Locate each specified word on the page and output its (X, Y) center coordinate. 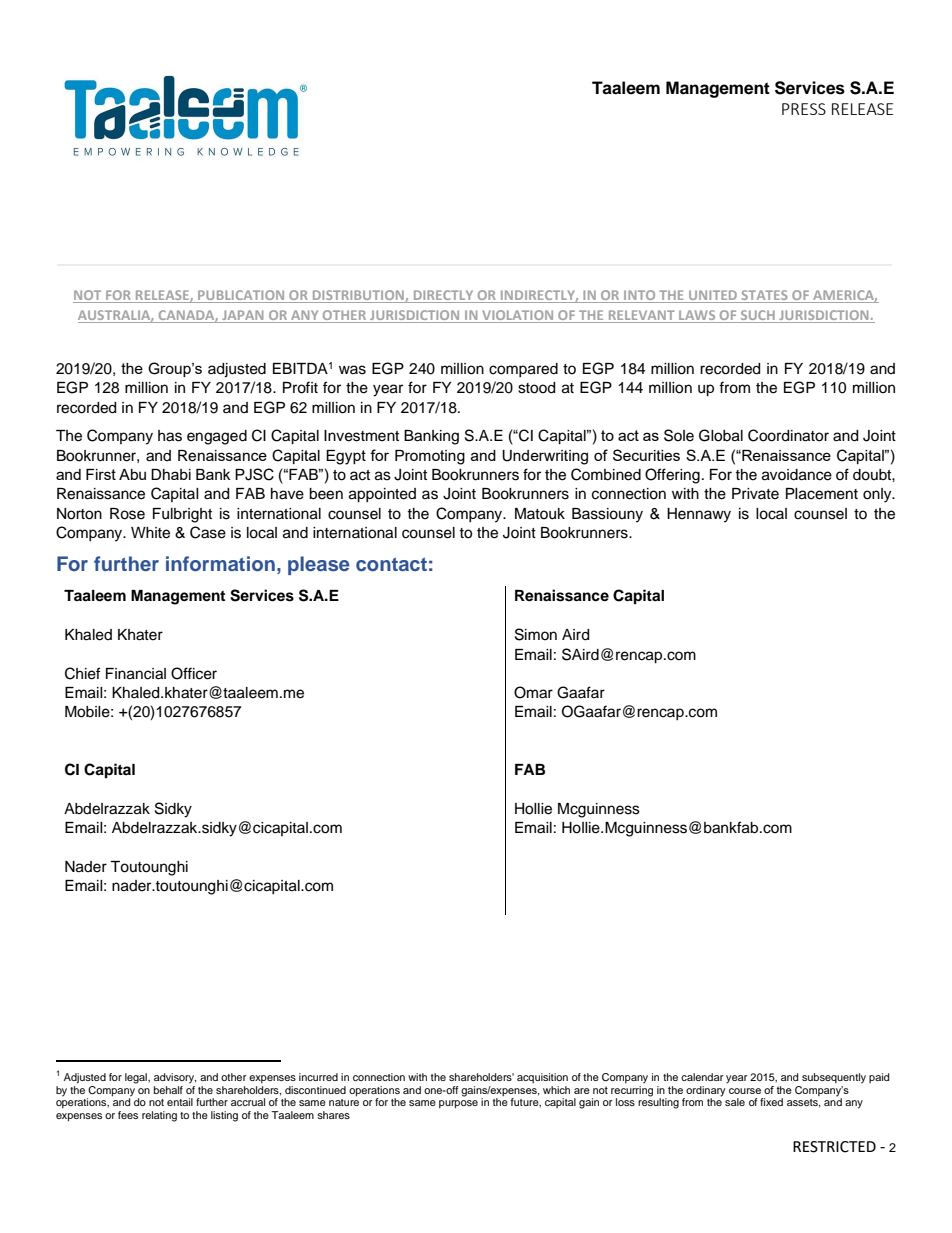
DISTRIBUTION (358, 296)
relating (159, 1116)
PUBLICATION (241, 296)
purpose (458, 1104)
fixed (771, 1102)
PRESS (804, 109)
